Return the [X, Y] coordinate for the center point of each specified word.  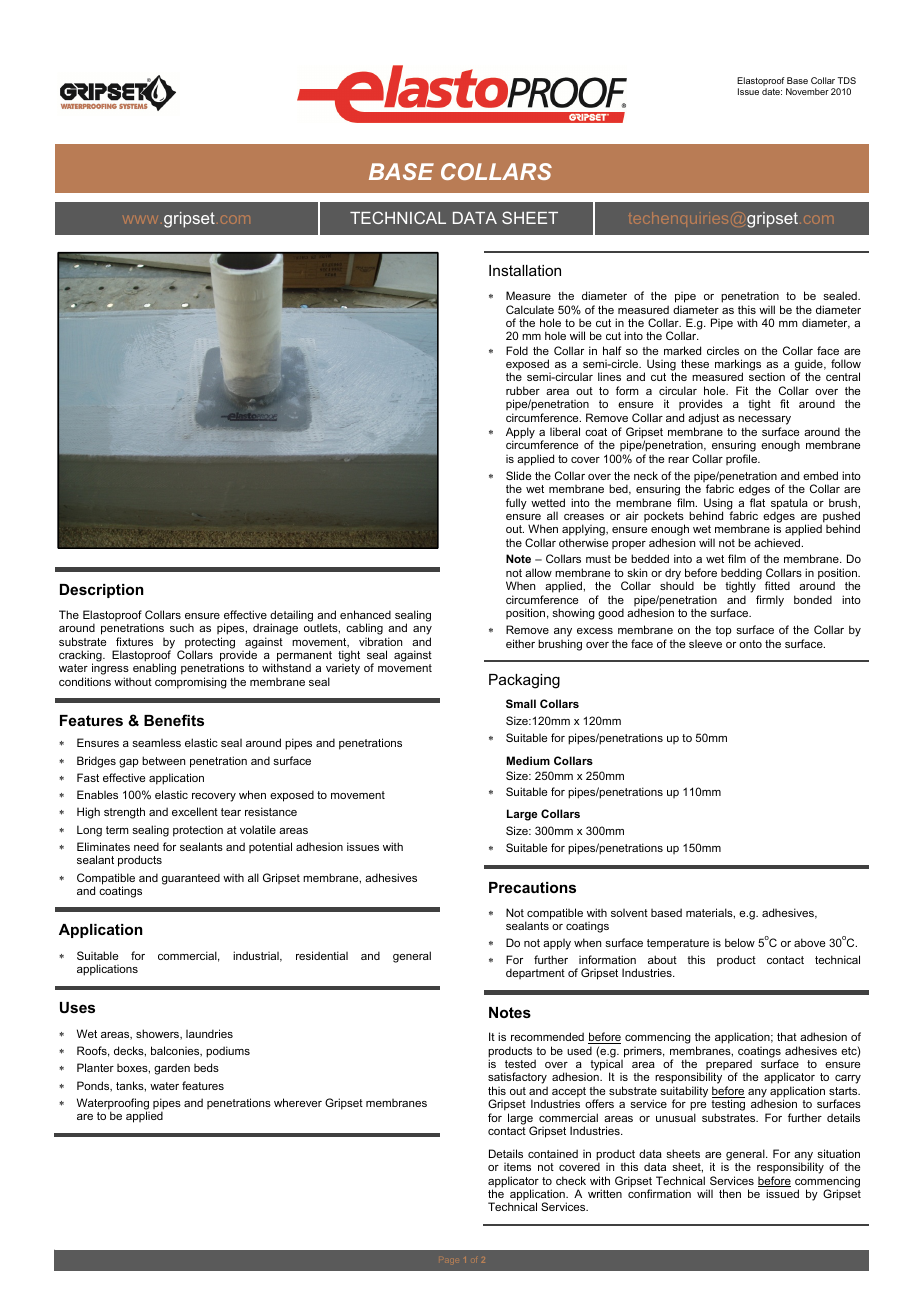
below [740, 942]
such [182, 628]
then [730, 1193]
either [520, 643]
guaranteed [191, 879]
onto [750, 644]
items [517, 1167]
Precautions [532, 887]
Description [102, 591]
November [807, 91]
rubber [523, 390]
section [767, 376]
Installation [525, 270]
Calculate [530, 309]
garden [172, 1069]
